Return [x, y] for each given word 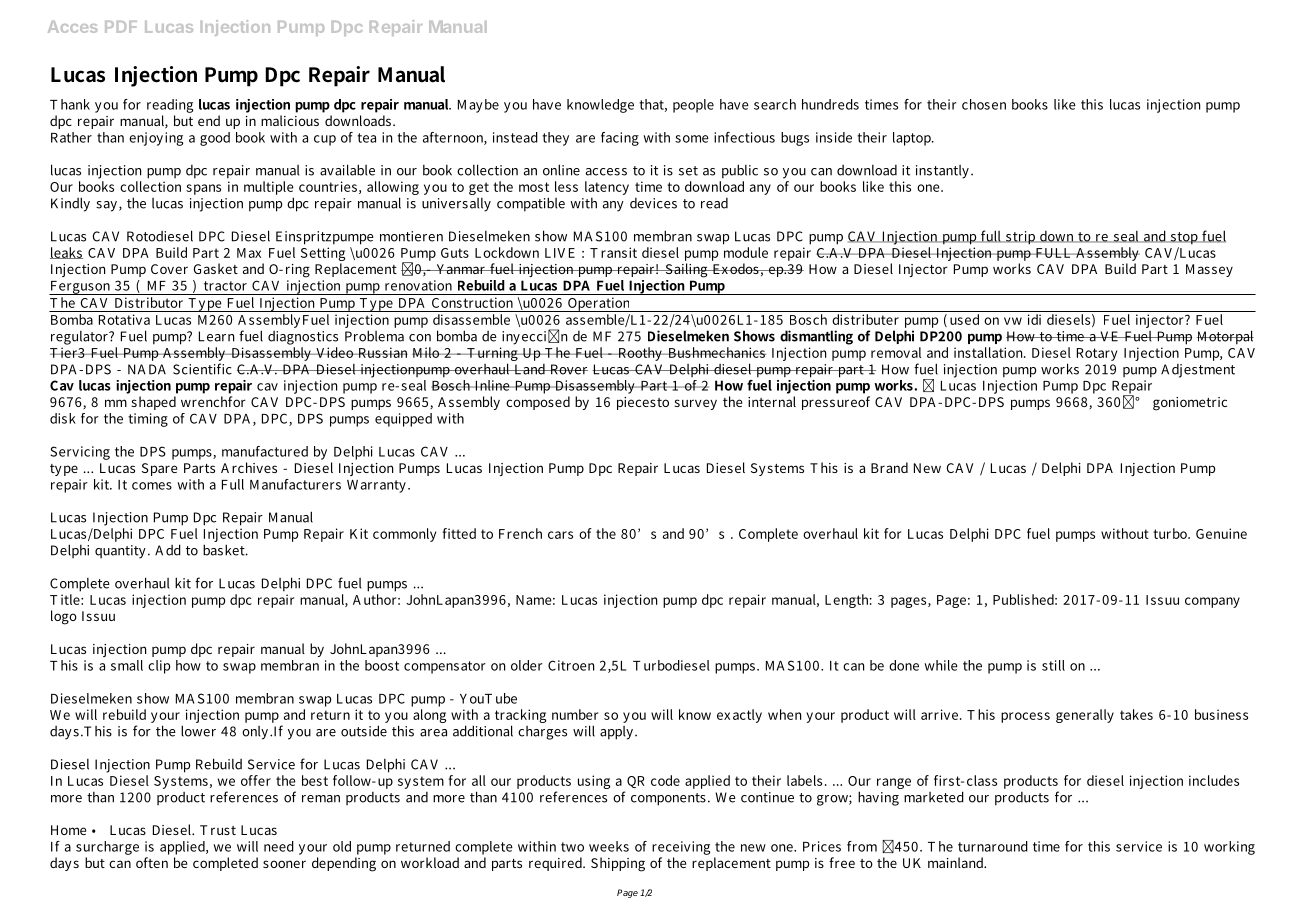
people [693, 106]
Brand [889, 467]
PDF [121, 27]
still [1053, 665]
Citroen [571, 665]
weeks [609, 846]
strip [1021, 238]
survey [695, 404]
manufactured [265, 451]
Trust [218, 830]
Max [249, 253]
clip [159, 667]
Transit [613, 252]
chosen [984, 104]
